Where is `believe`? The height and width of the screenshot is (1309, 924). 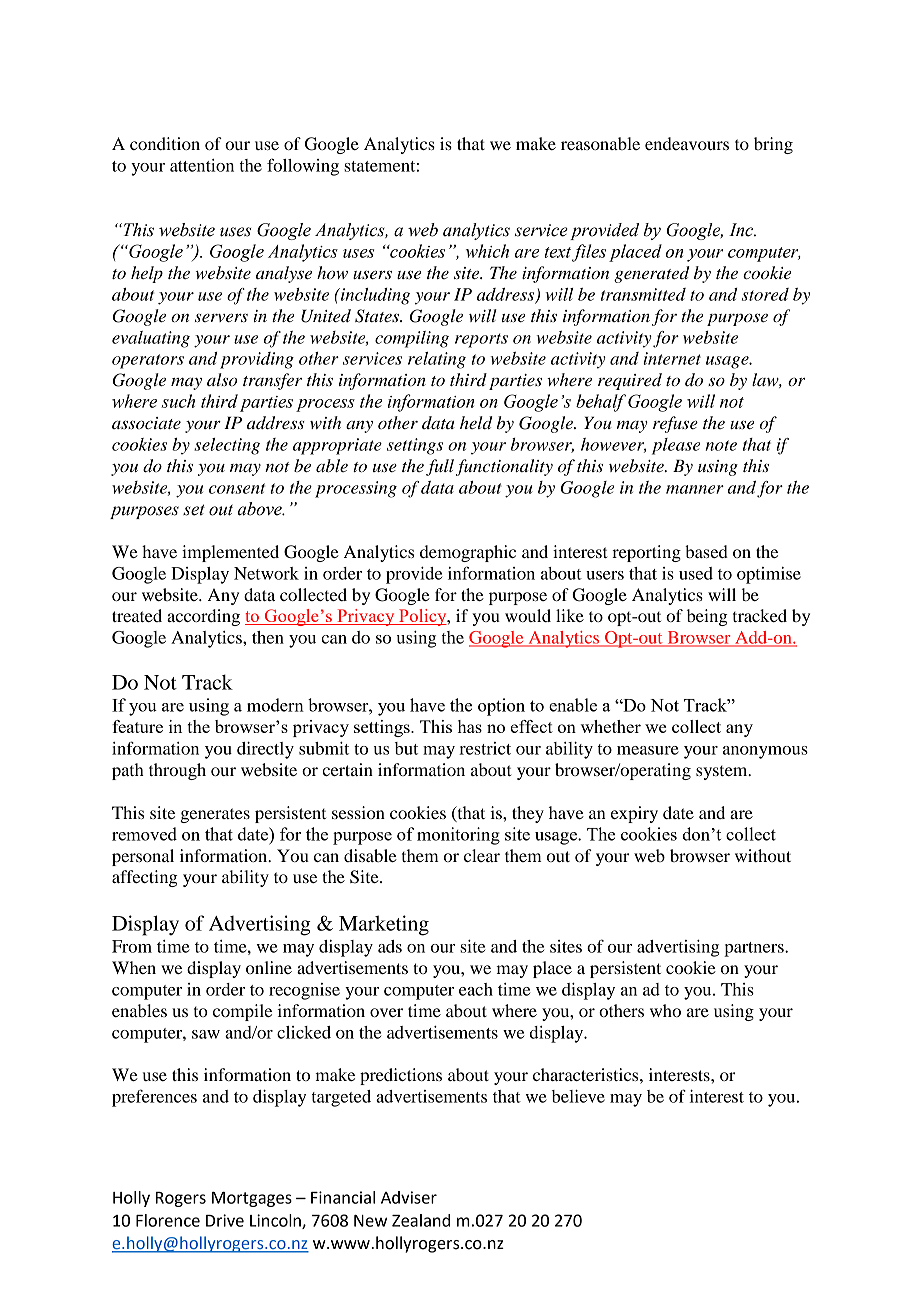
believe is located at coordinates (578, 1096).
